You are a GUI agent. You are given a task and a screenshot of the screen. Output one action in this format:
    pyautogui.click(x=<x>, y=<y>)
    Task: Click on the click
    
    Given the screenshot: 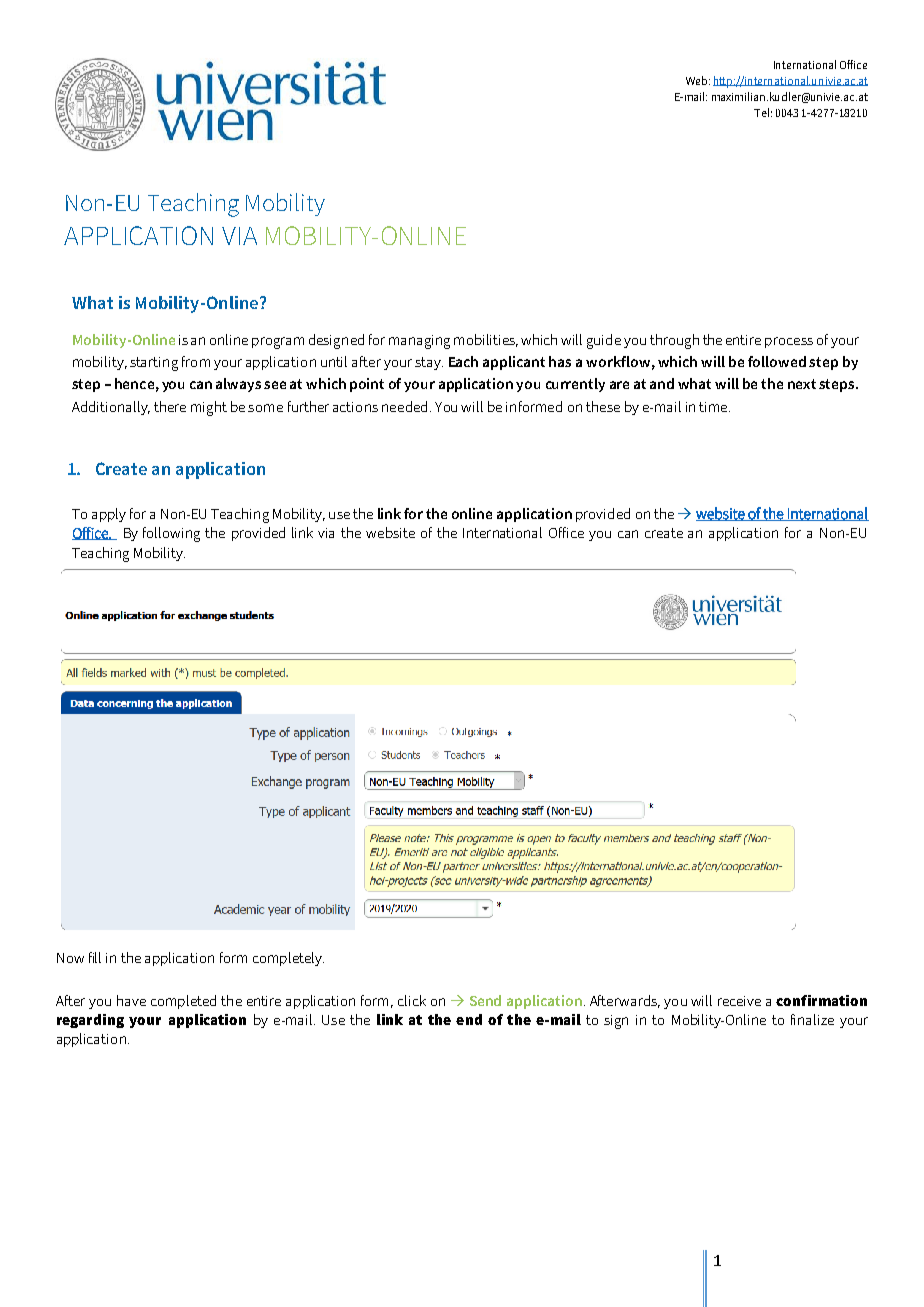 What is the action you would take?
    pyautogui.click(x=412, y=1000)
